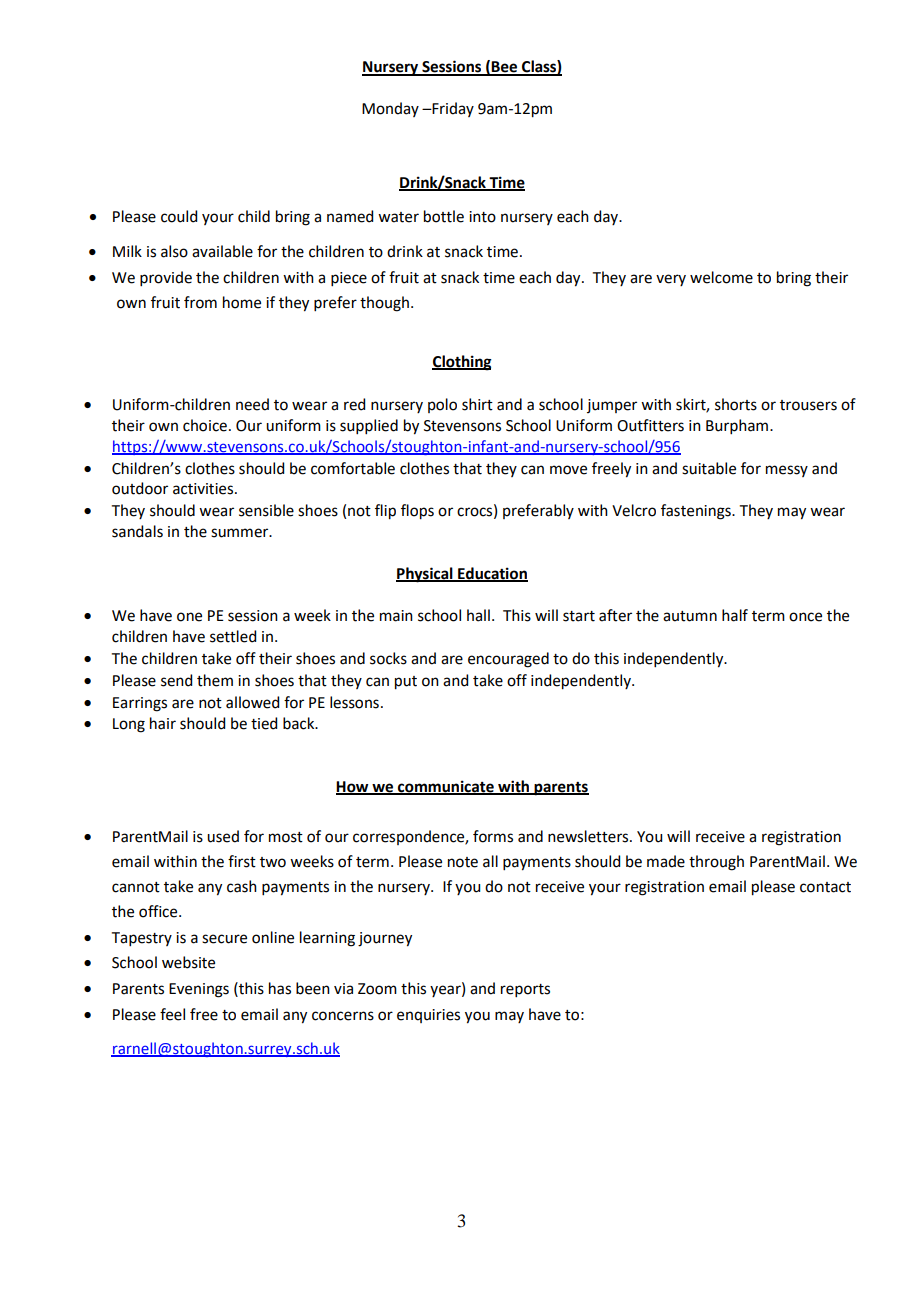  Describe the element at coordinates (735, 615) in the image. I see `half` at that location.
